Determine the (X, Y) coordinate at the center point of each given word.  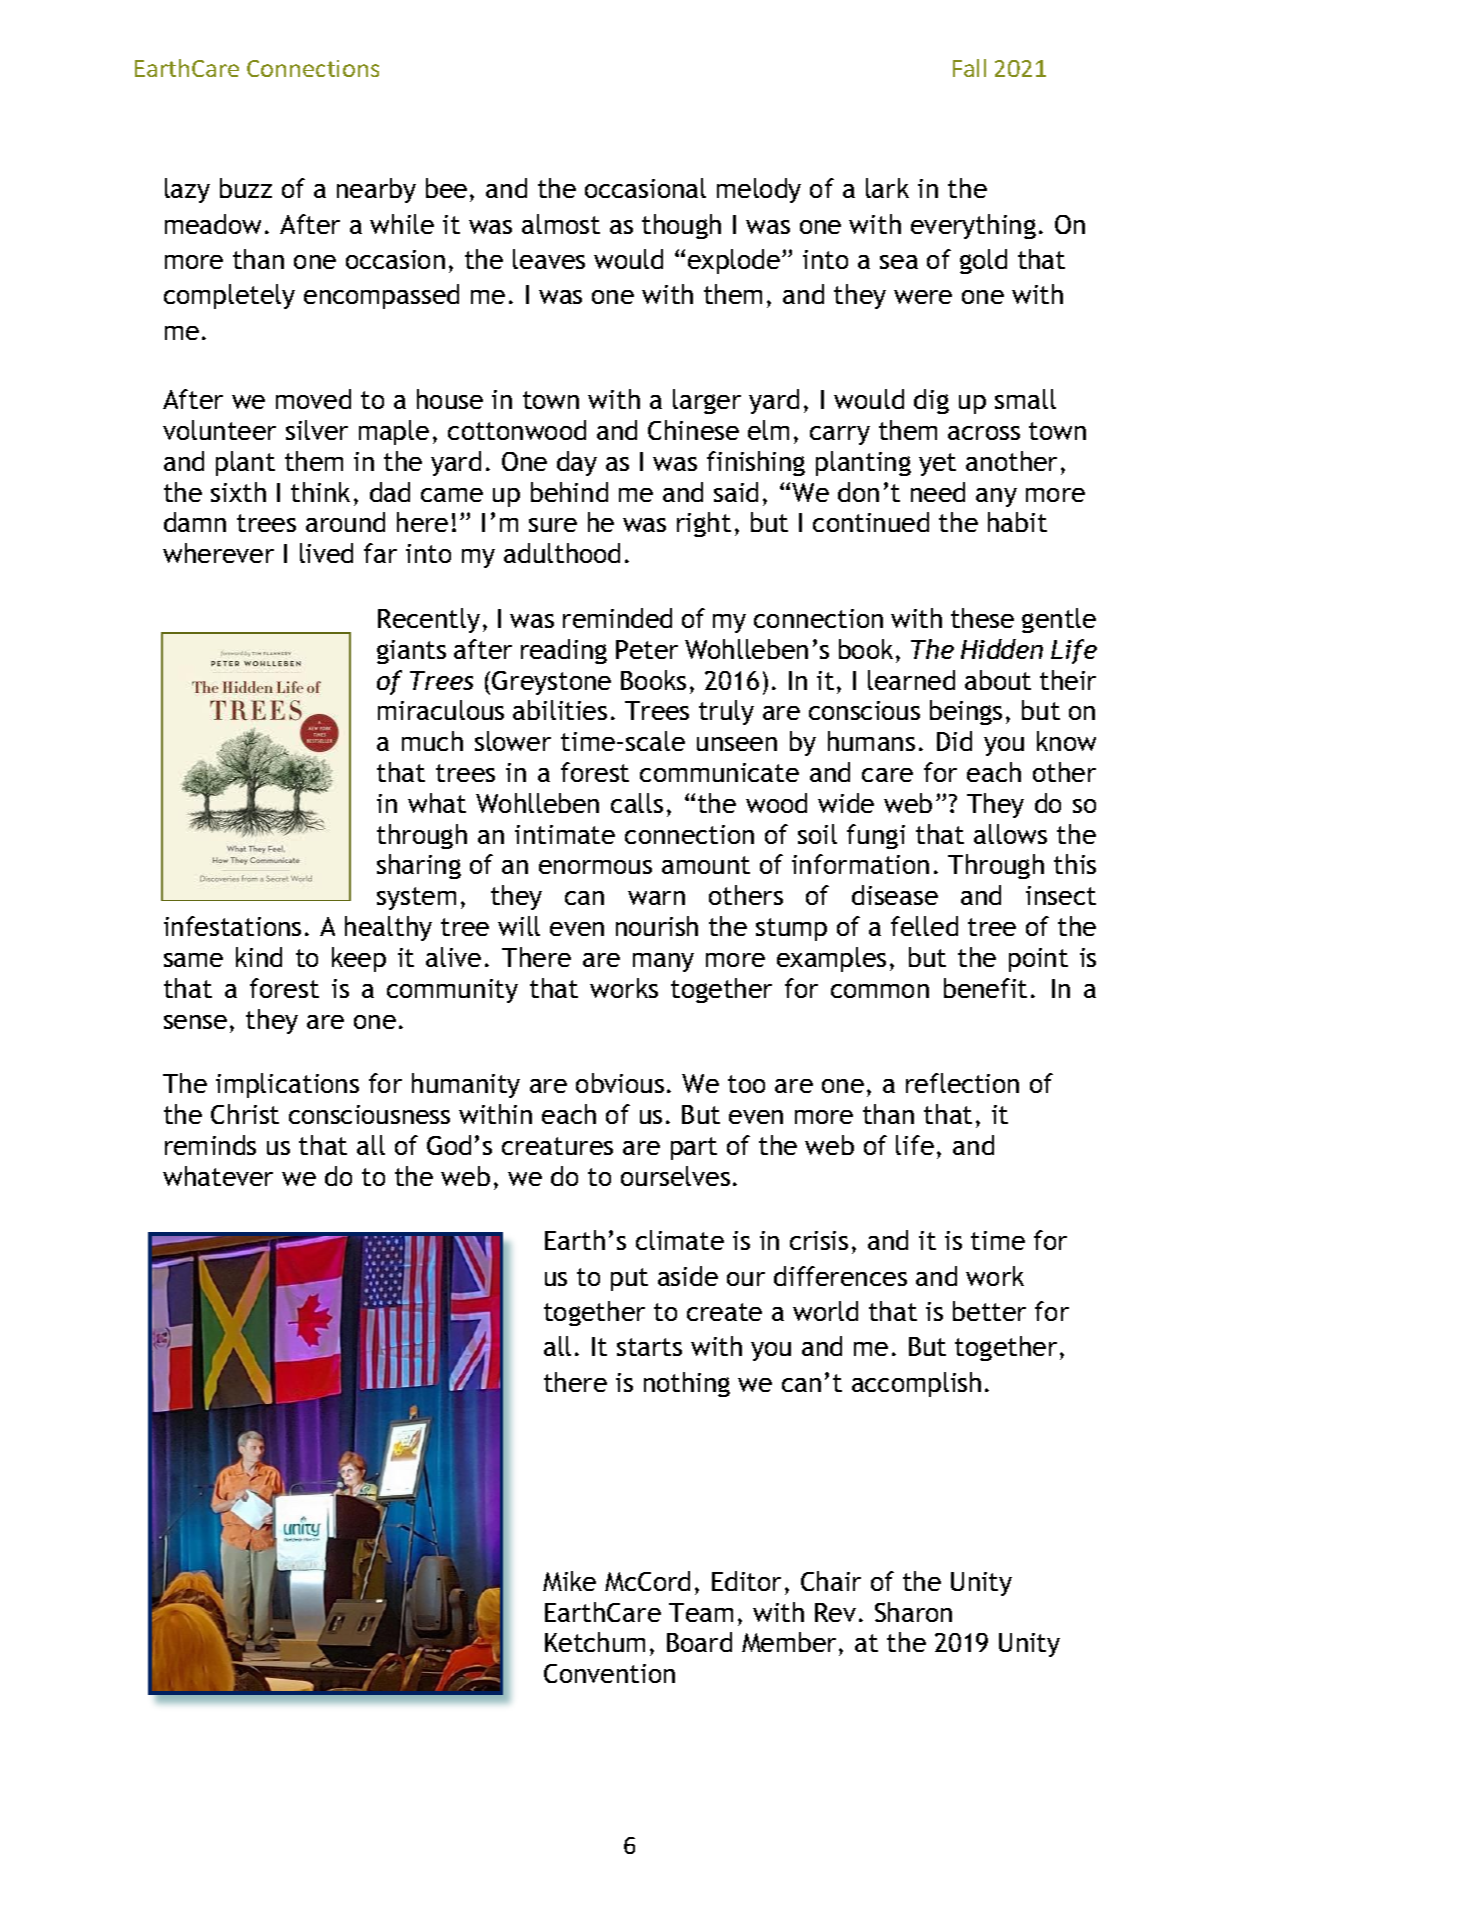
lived (326, 553)
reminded (617, 618)
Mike (569, 1581)
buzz (246, 188)
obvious (620, 1083)
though (681, 226)
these (982, 618)
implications (287, 1085)
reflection (962, 1083)
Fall (969, 68)
